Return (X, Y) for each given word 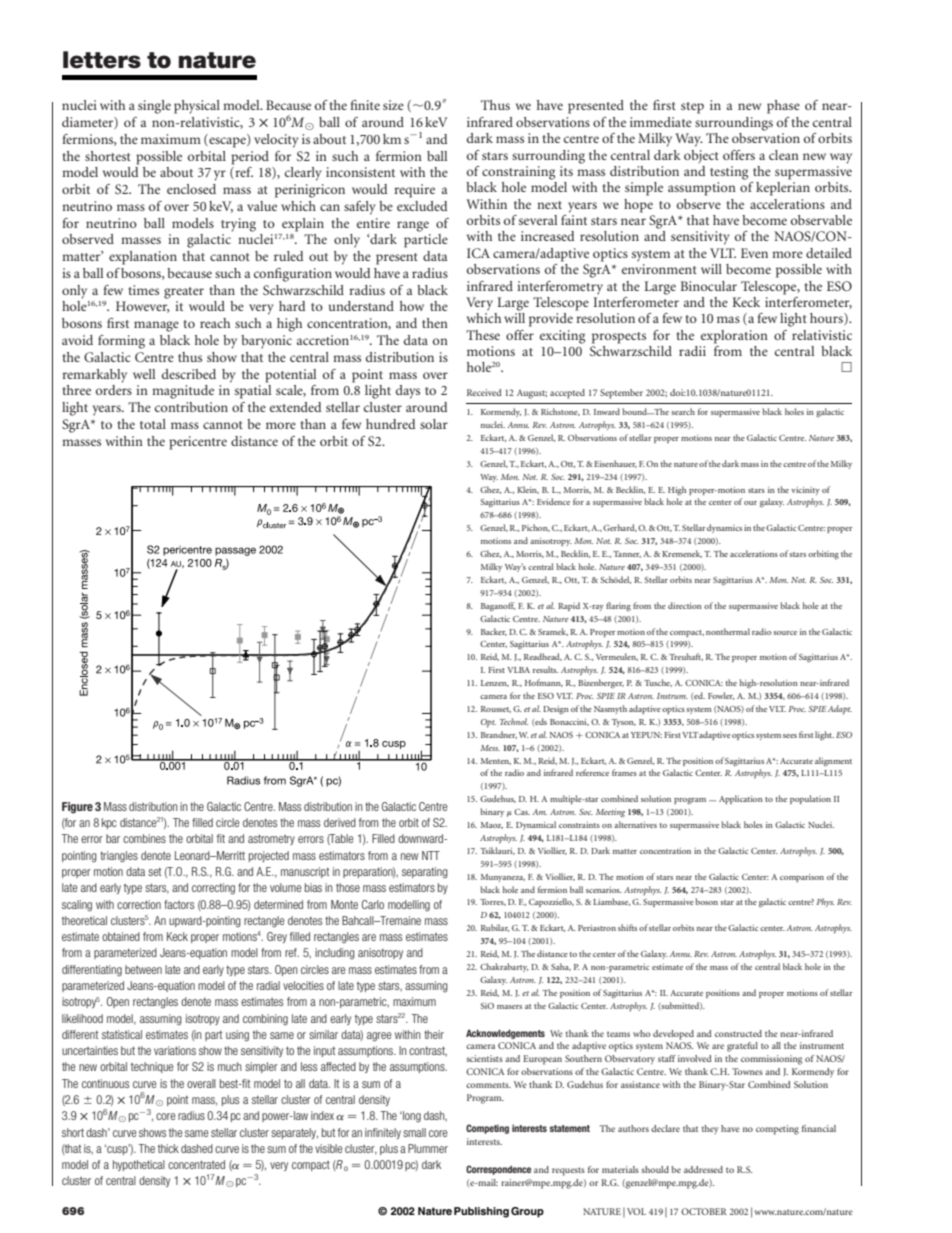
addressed (703, 1169)
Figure (77, 808)
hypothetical (139, 1165)
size (393, 105)
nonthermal (728, 631)
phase (783, 107)
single (154, 107)
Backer (494, 632)
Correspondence (498, 1170)
